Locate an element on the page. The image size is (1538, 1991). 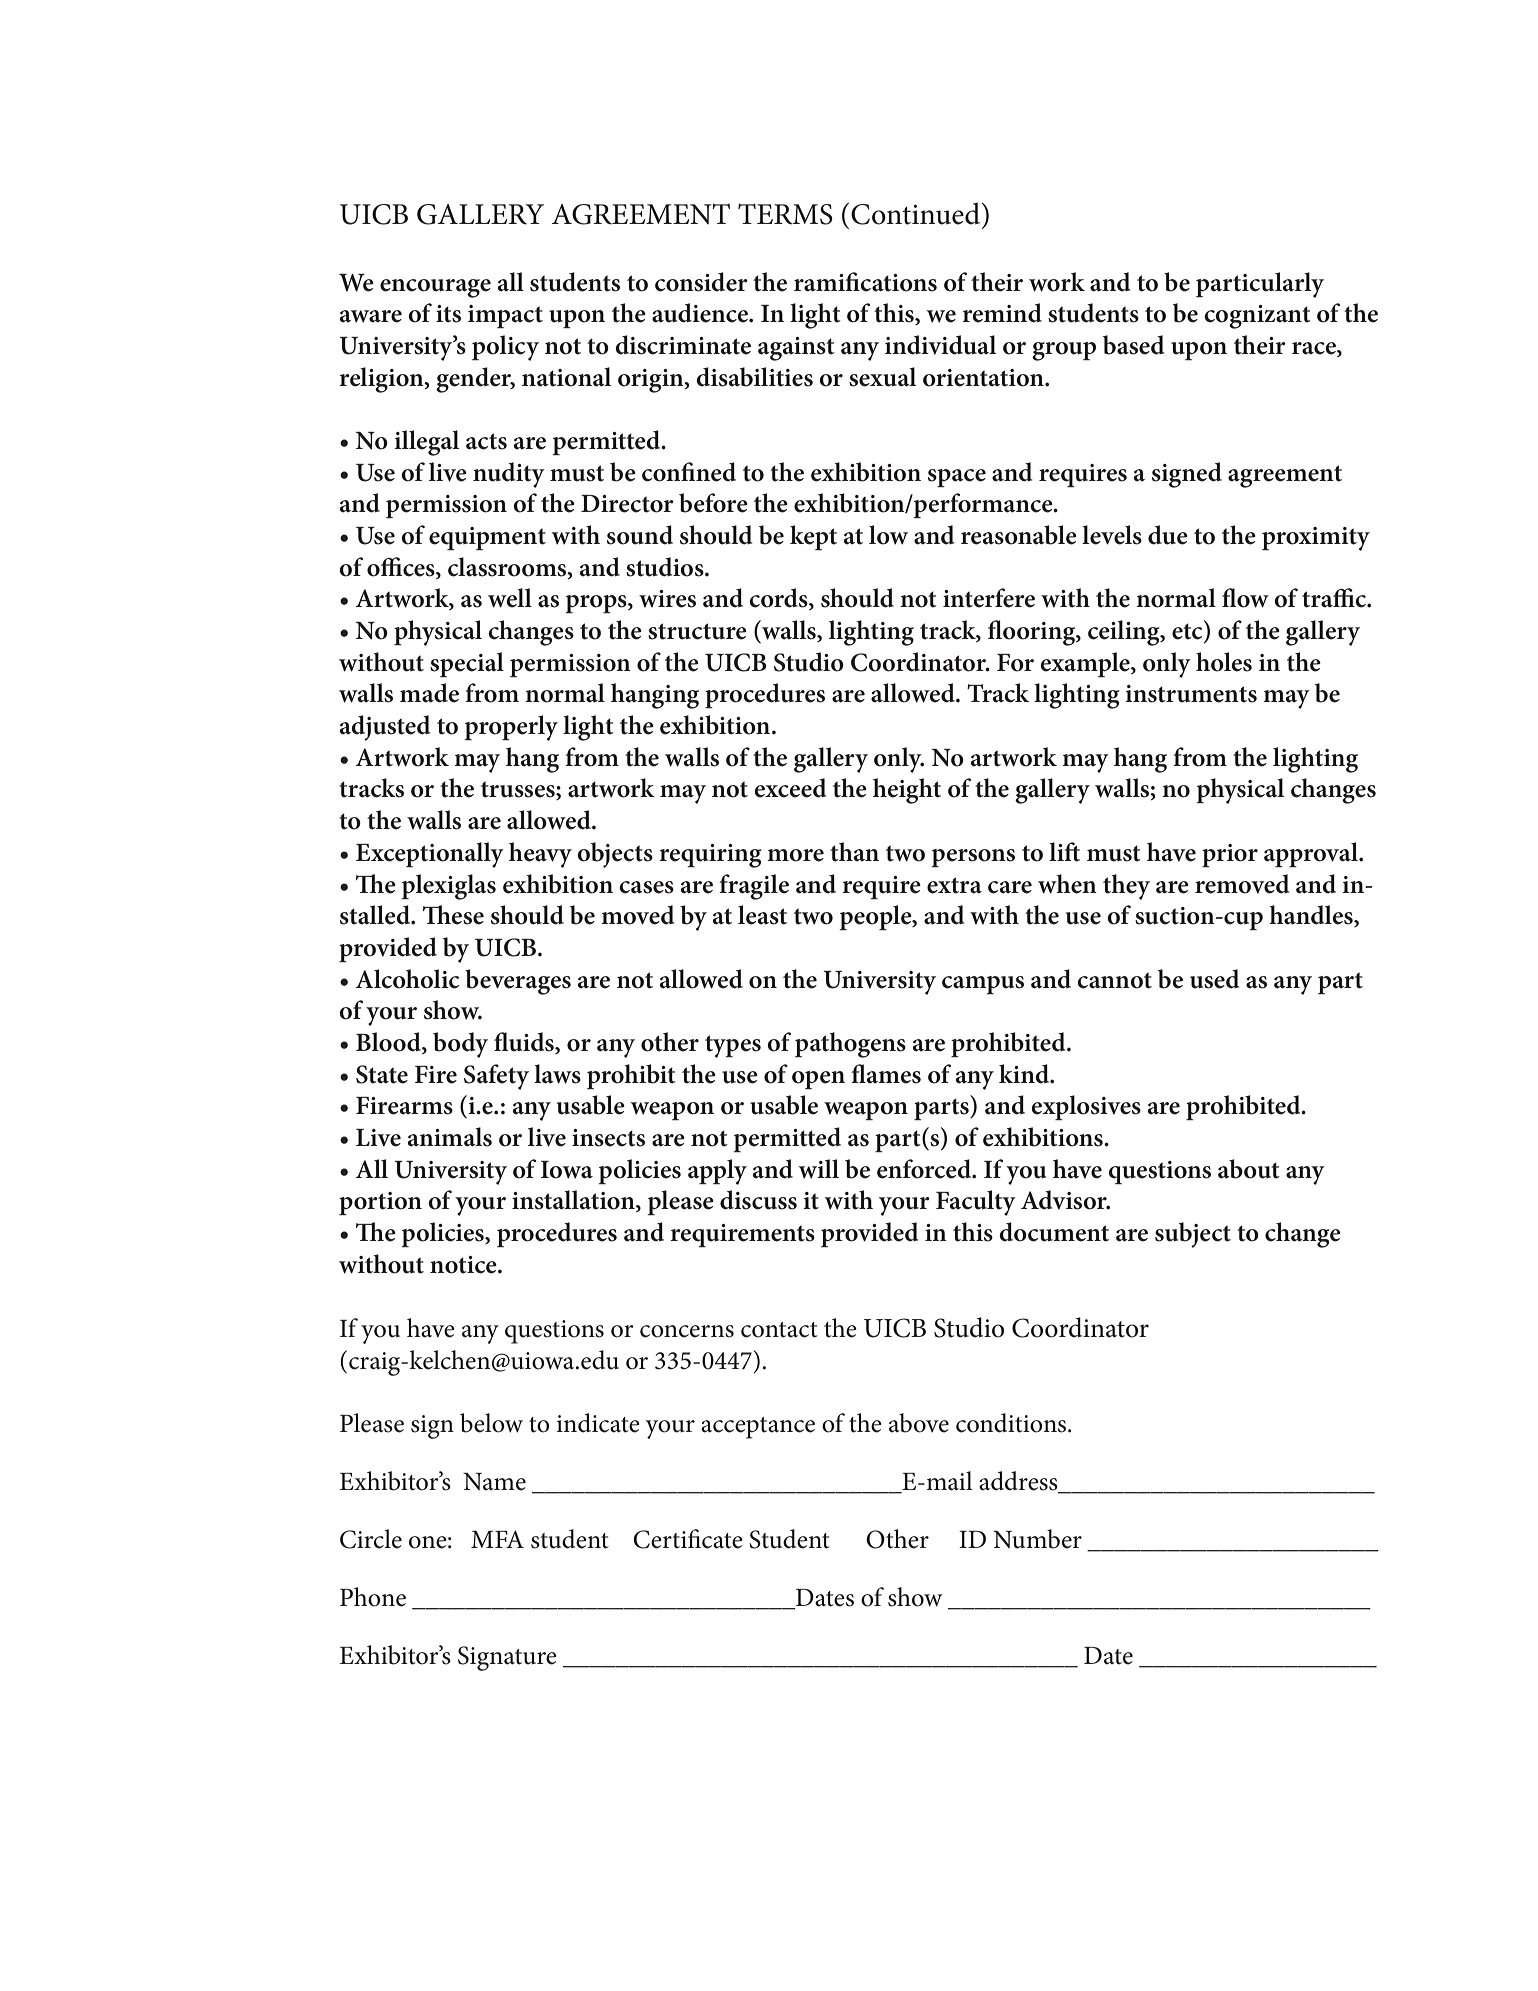
encourage is located at coordinates (435, 288).
